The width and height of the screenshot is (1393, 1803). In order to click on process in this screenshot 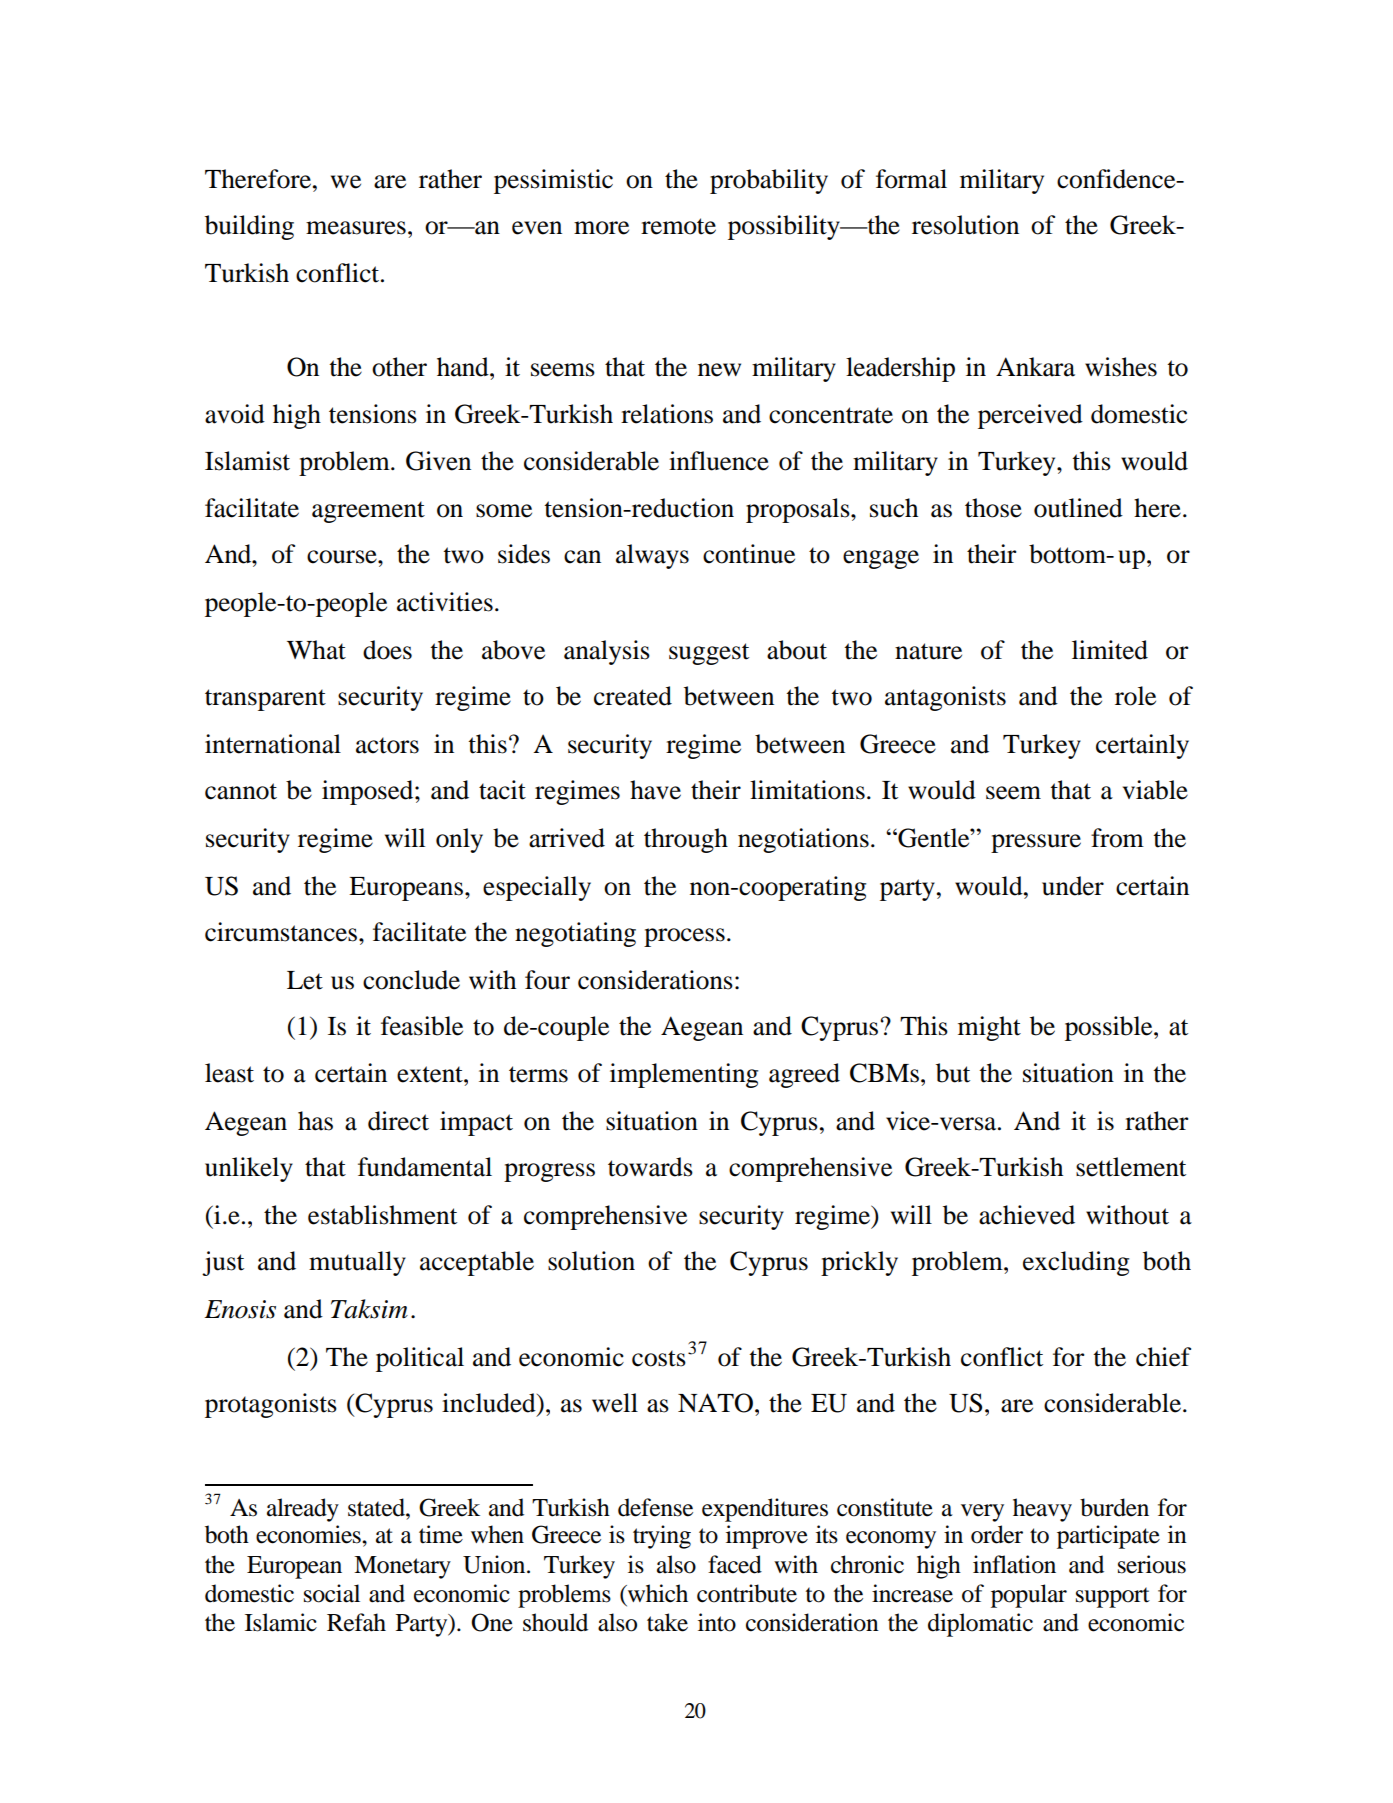, I will do `click(684, 937)`.
